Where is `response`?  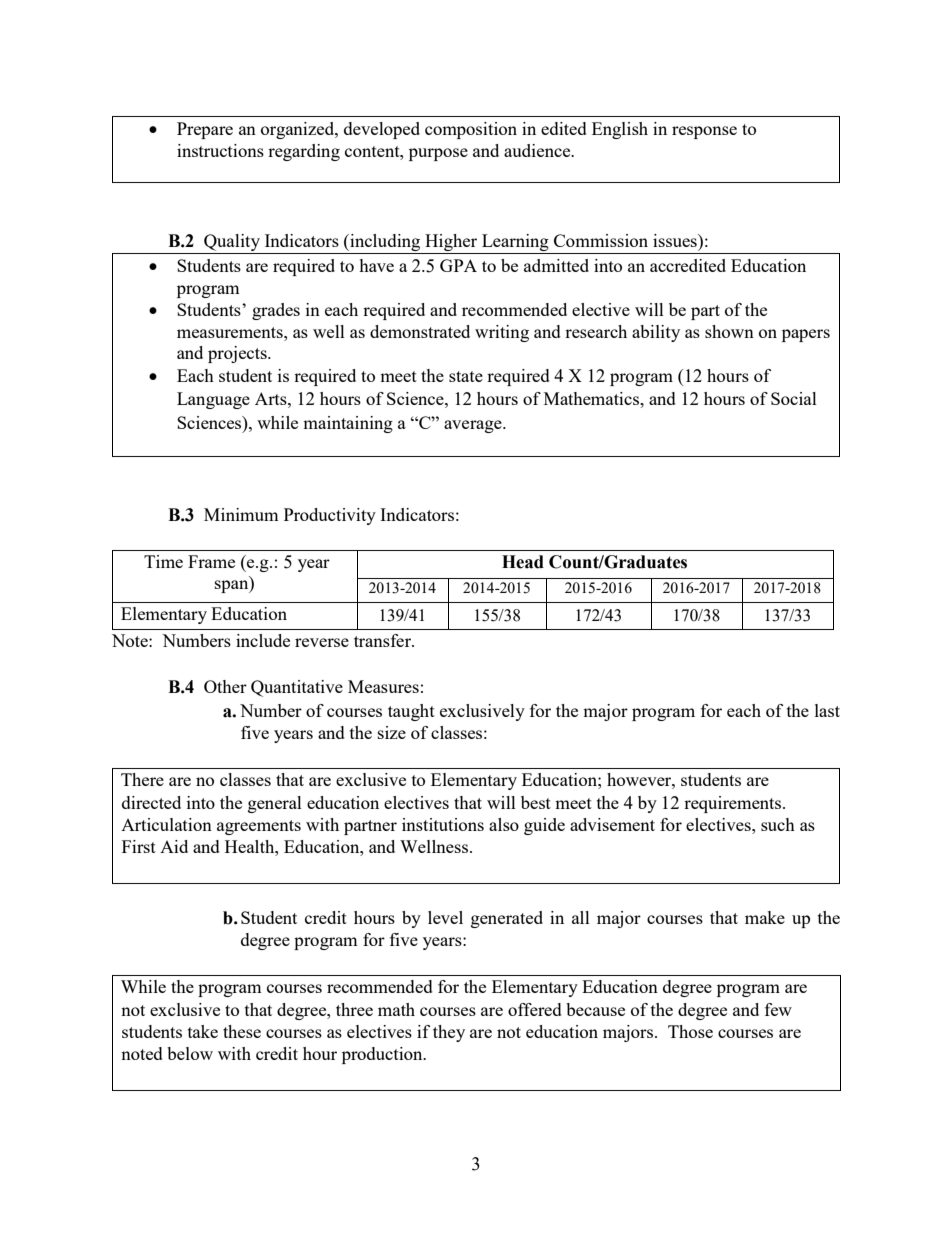 response is located at coordinates (704, 132).
